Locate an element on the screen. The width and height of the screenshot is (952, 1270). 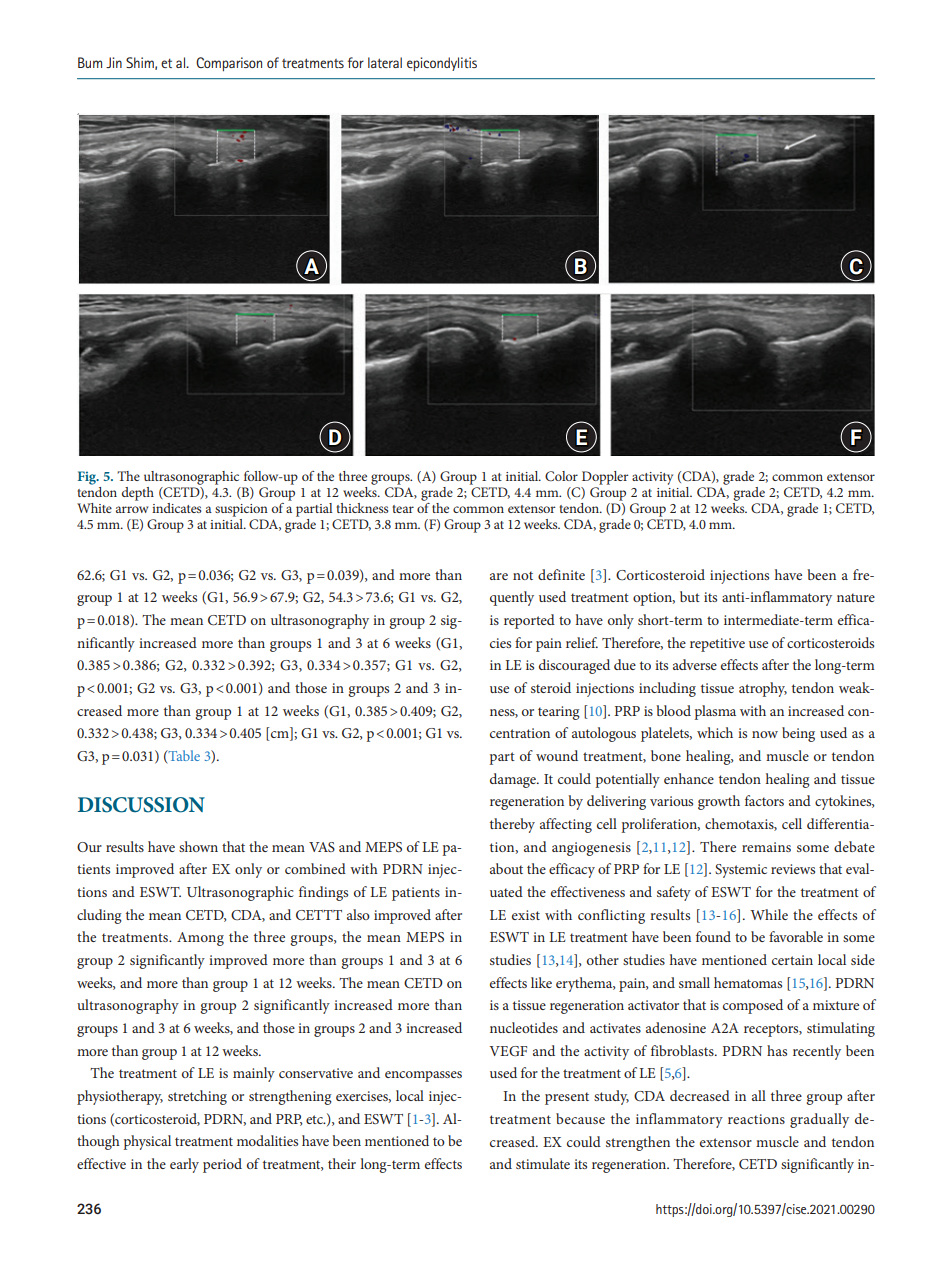
shown is located at coordinates (198, 846).
